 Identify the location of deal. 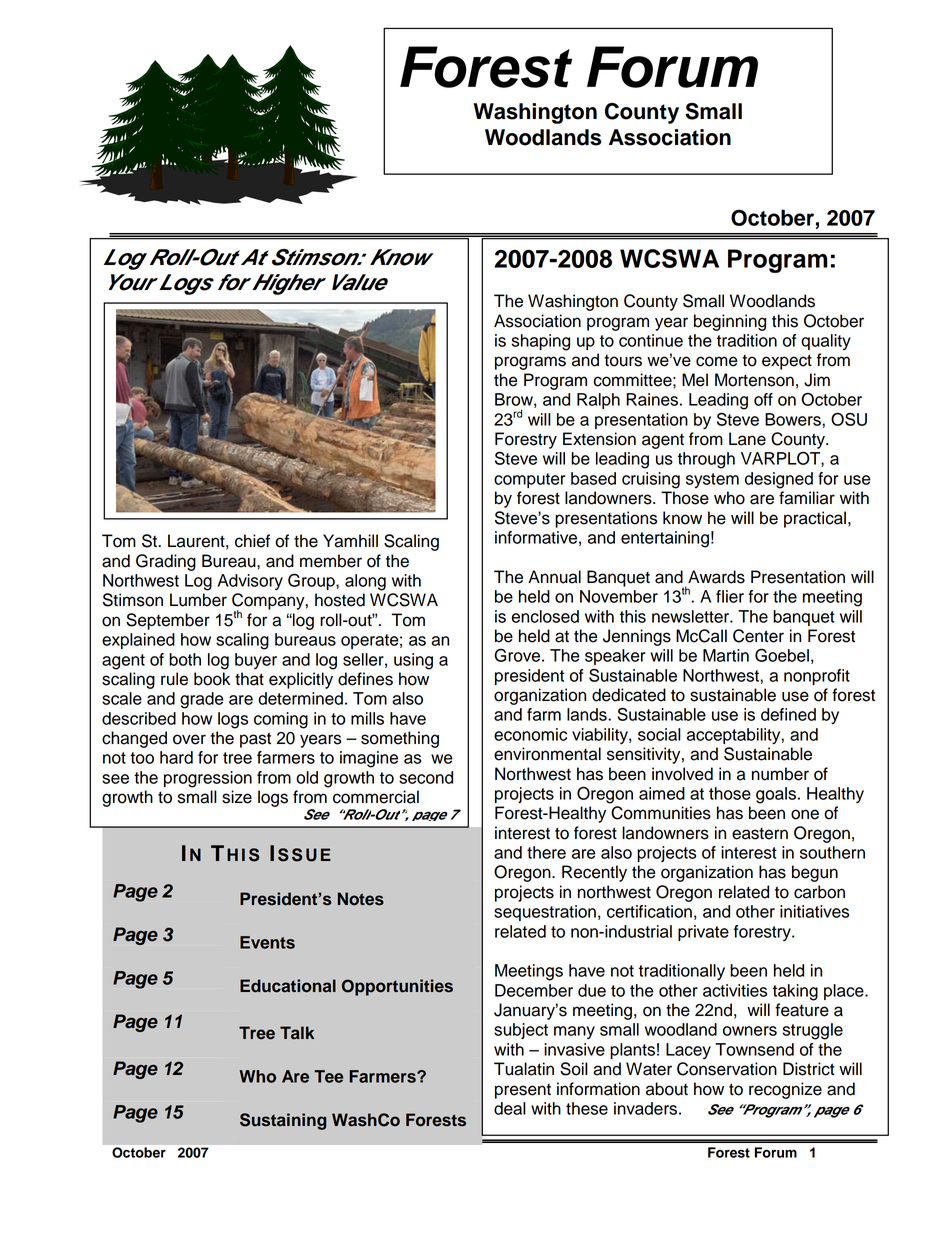
(510, 1108).
